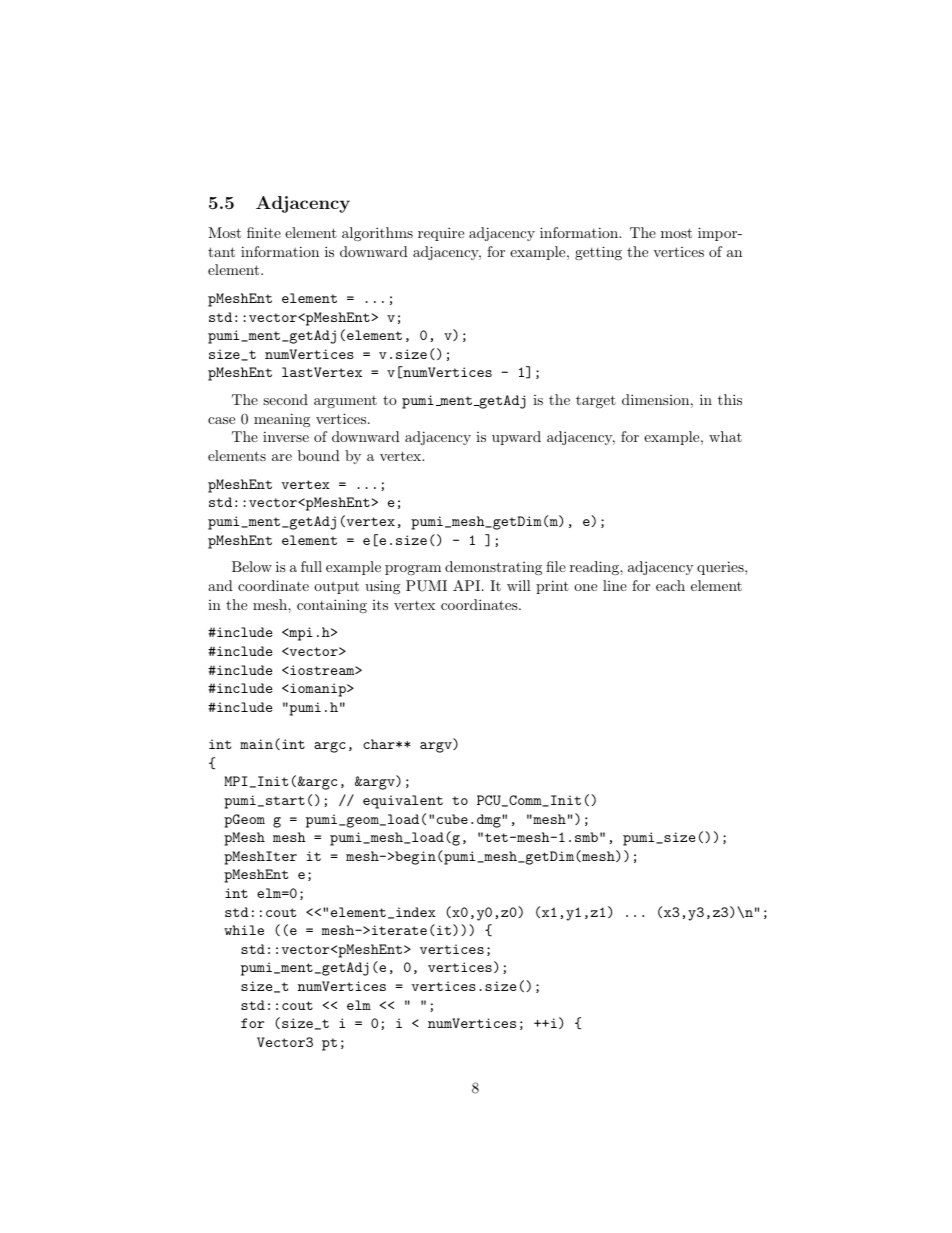  What do you see at coordinates (466, 585) in the screenshot?
I see `API` at bounding box center [466, 585].
